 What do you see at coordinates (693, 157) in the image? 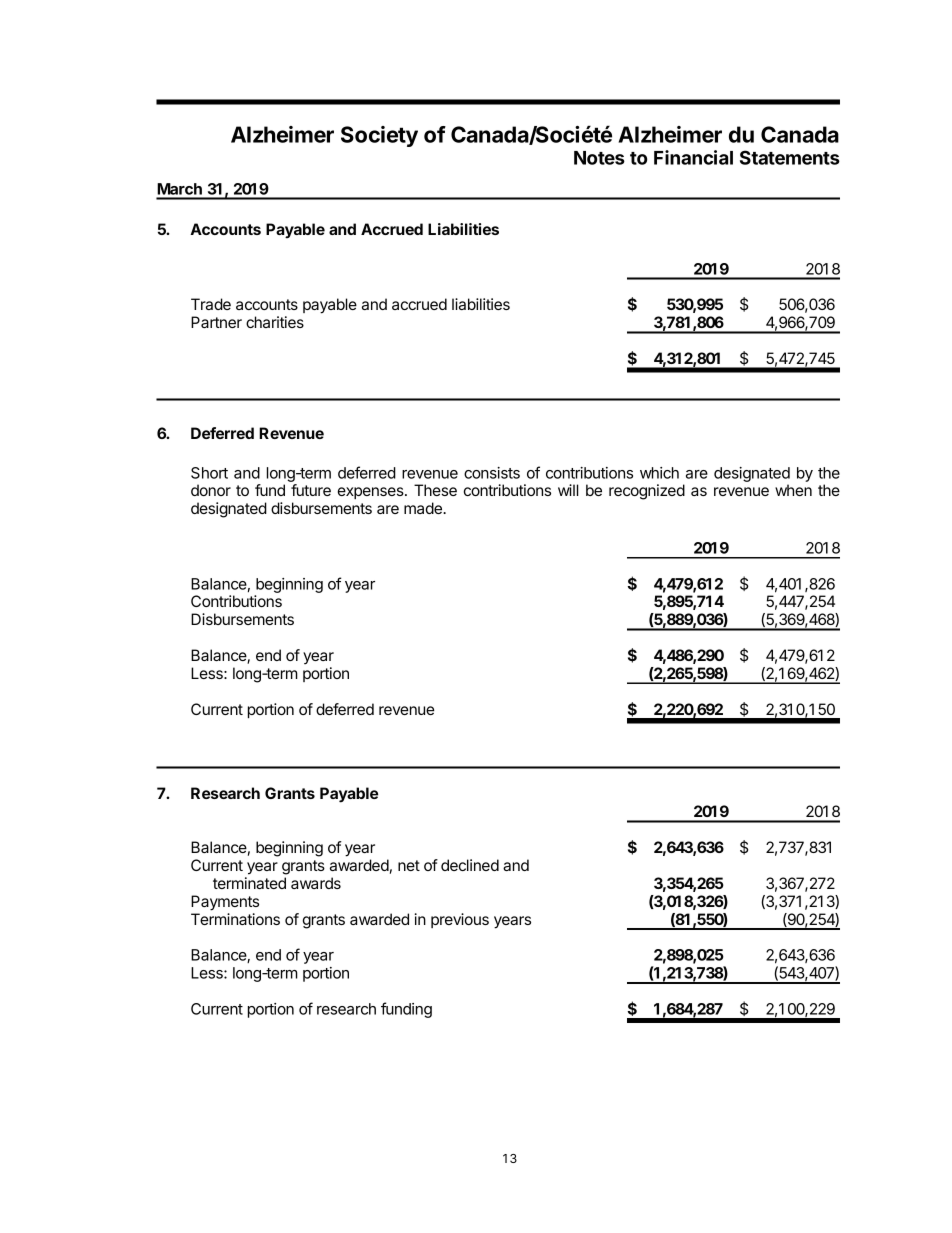
I see `Financial` at bounding box center [693, 157].
